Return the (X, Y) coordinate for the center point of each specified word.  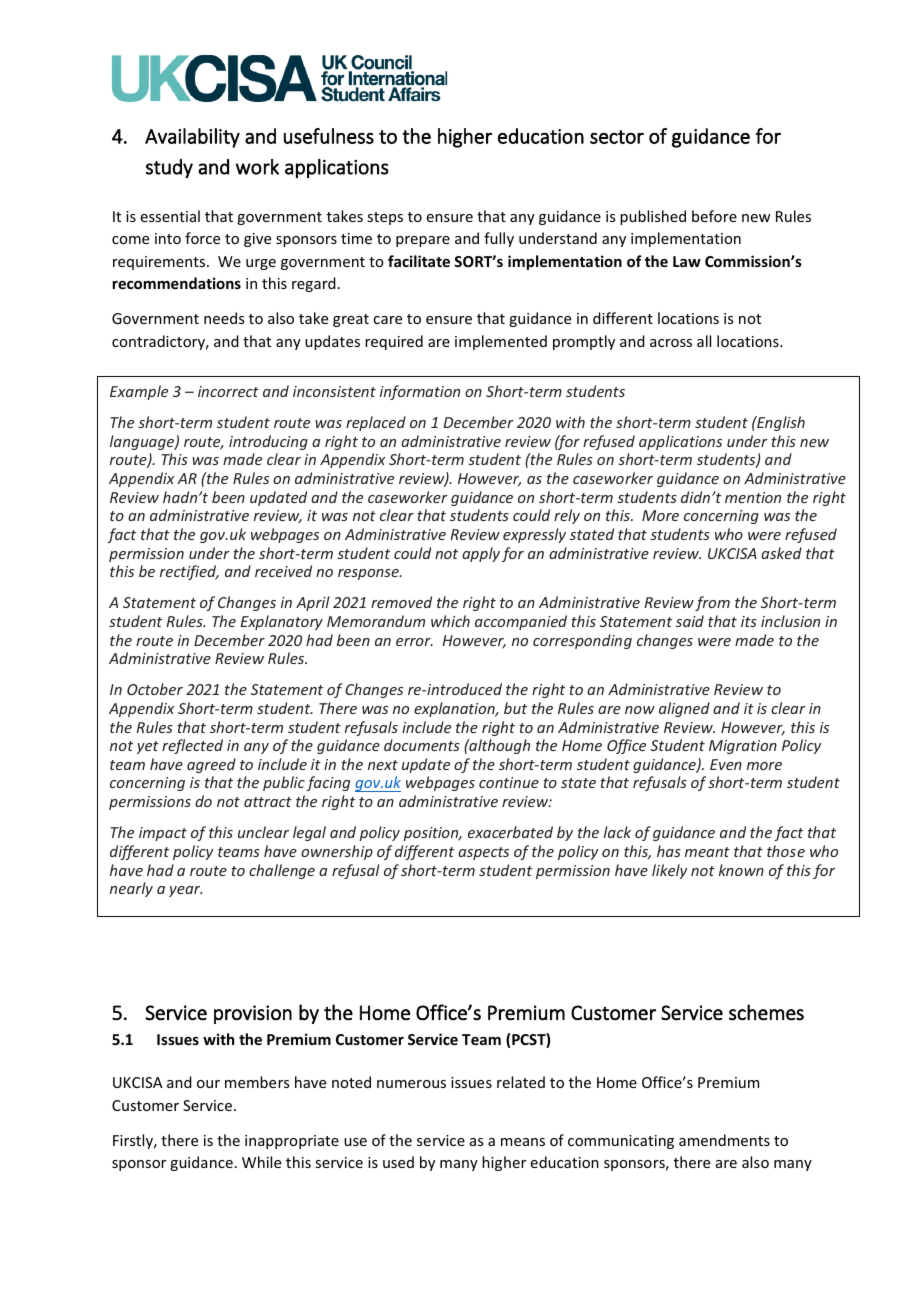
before (714, 216)
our (208, 1084)
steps (385, 218)
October (155, 689)
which (450, 621)
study (169, 168)
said (690, 621)
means (523, 1142)
